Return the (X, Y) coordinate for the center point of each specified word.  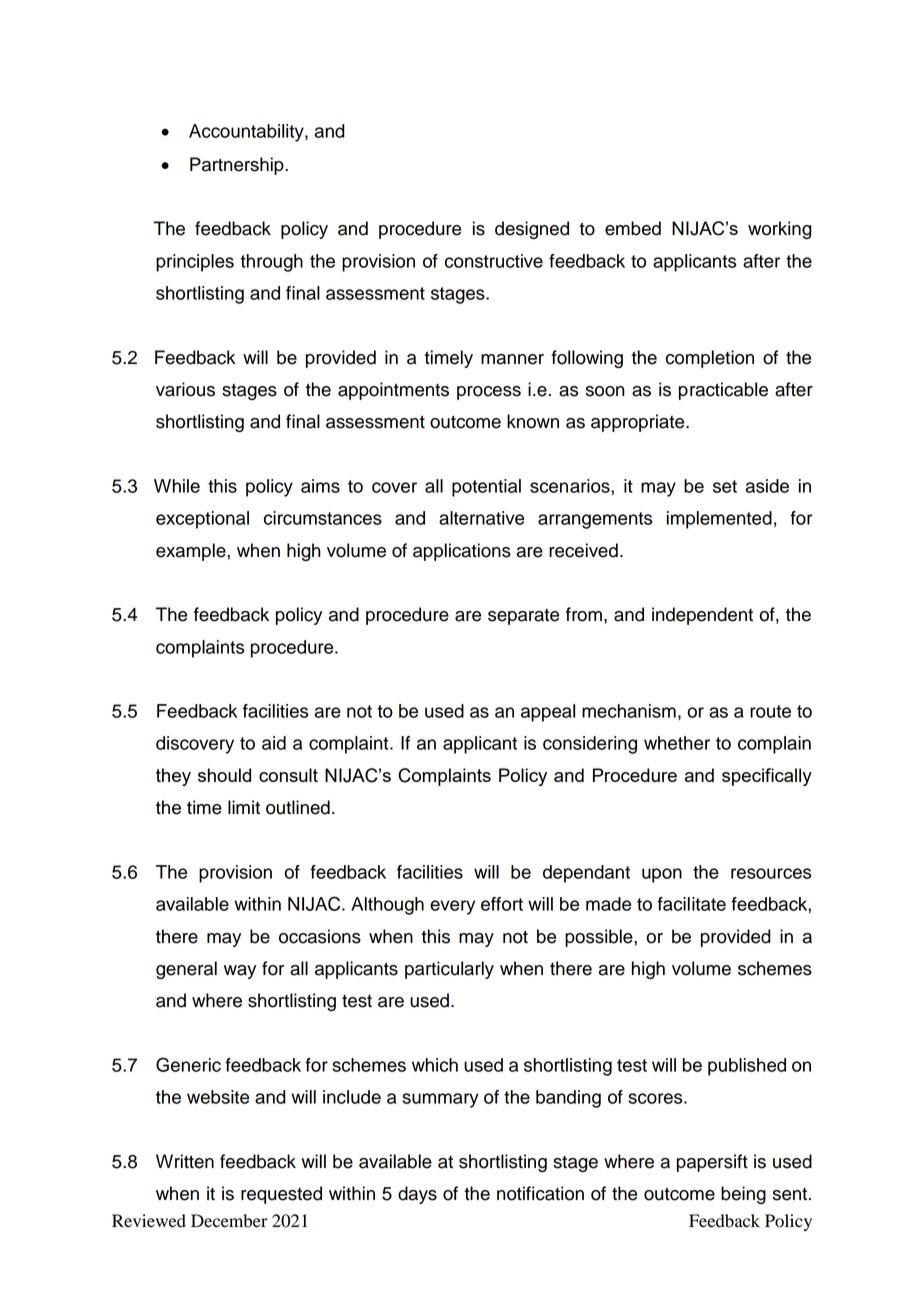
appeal (548, 713)
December (229, 1221)
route (770, 711)
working (780, 230)
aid (274, 743)
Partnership (238, 166)
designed (532, 230)
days (417, 1195)
